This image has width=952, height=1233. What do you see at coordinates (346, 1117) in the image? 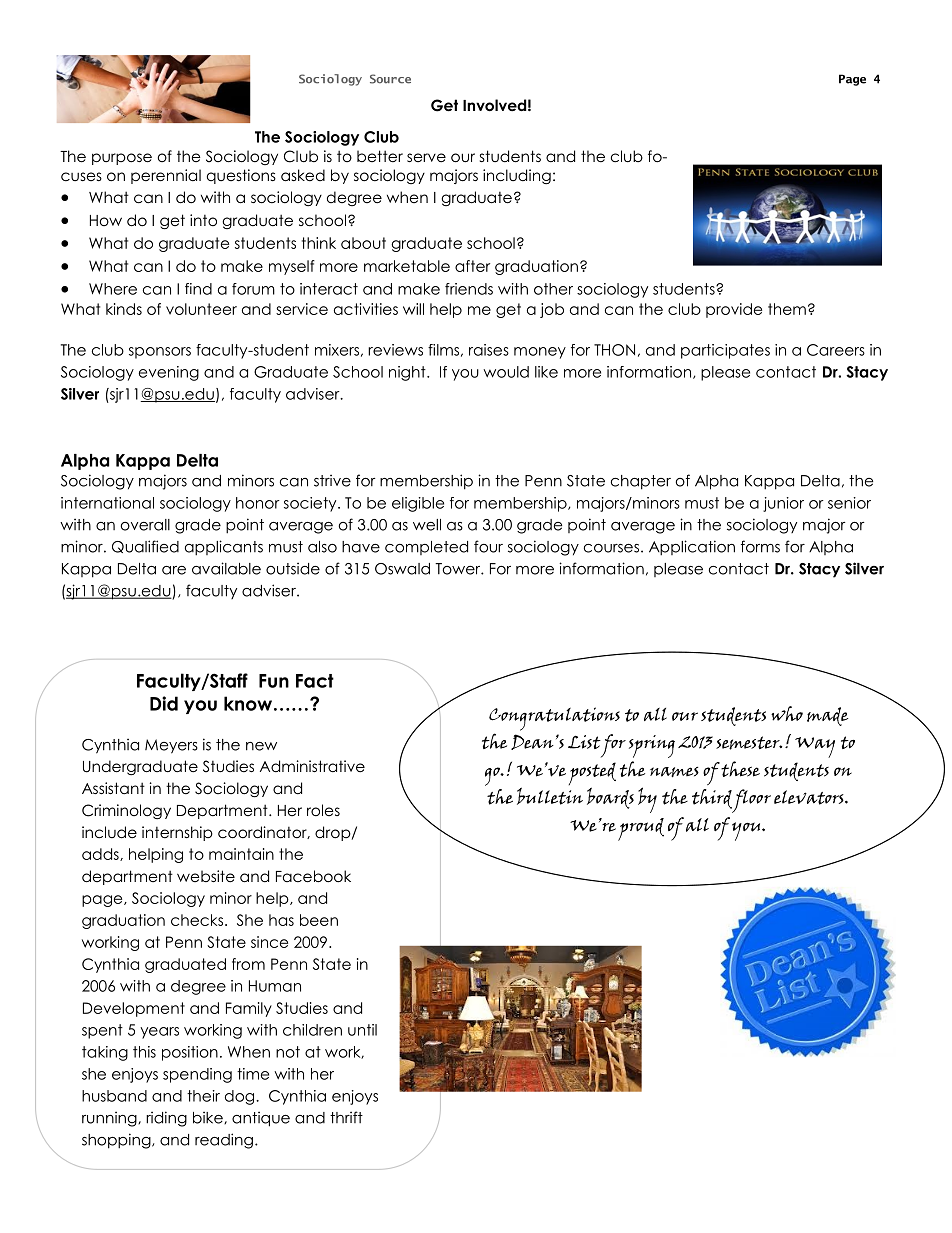
I see `thrift` at bounding box center [346, 1117].
